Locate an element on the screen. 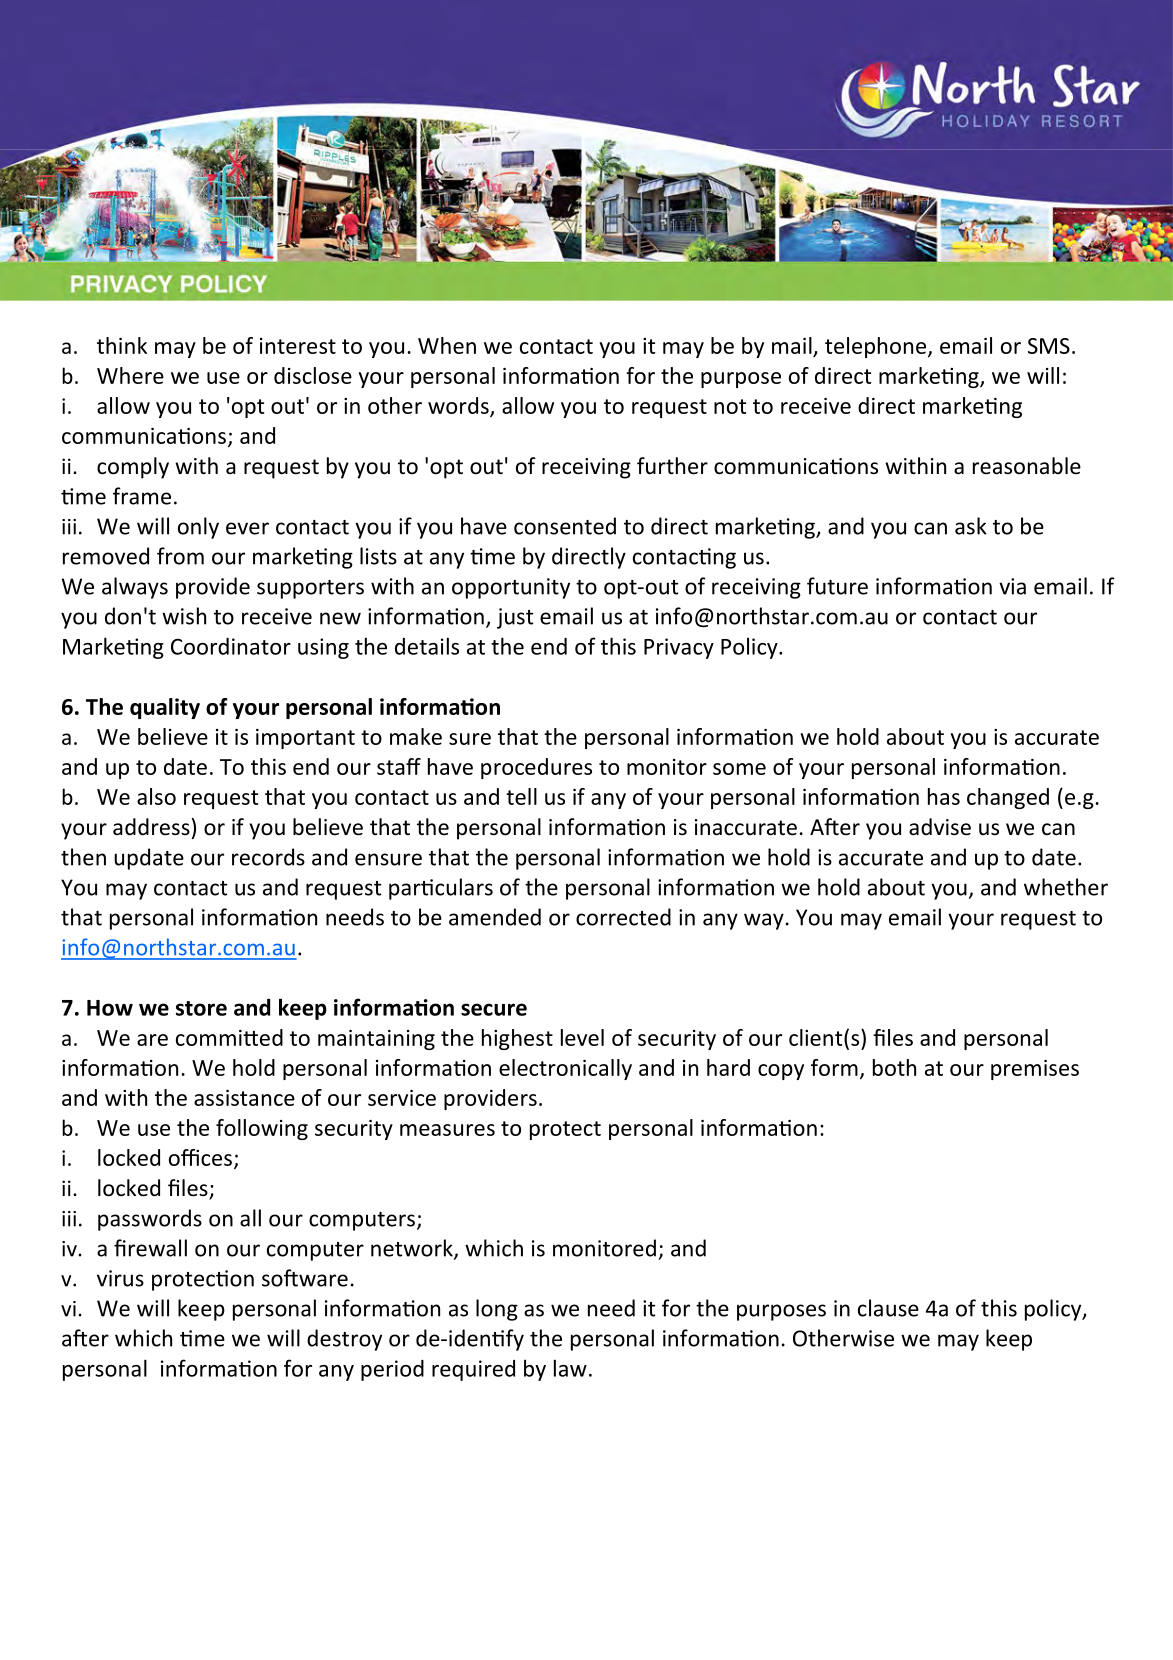 The height and width of the screenshot is (1660, 1173). virus is located at coordinates (120, 1278).
